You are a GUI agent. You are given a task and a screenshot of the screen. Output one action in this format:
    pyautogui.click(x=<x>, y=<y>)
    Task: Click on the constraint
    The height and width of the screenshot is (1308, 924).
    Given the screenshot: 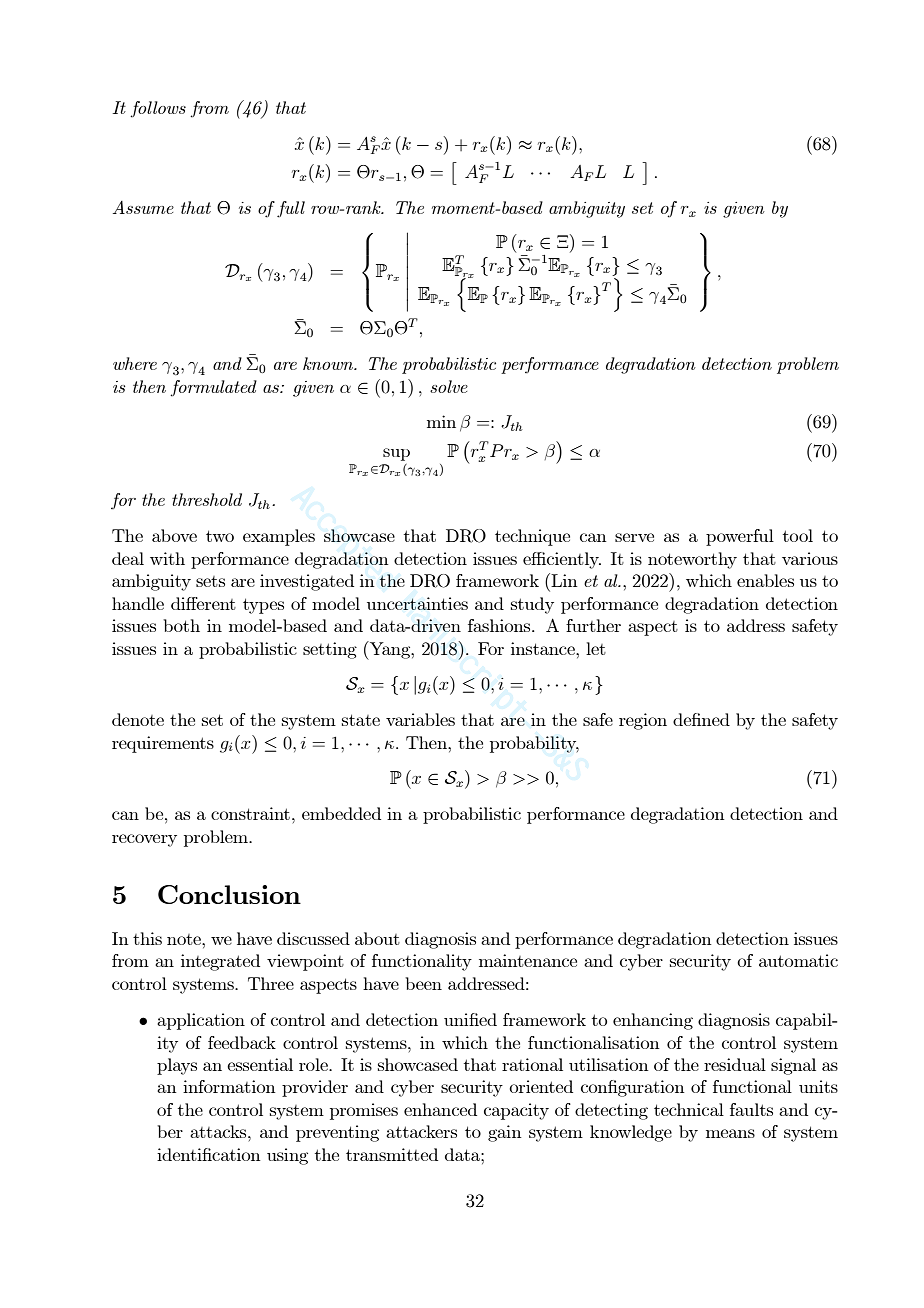 What is the action you would take?
    pyautogui.click(x=250, y=813)
